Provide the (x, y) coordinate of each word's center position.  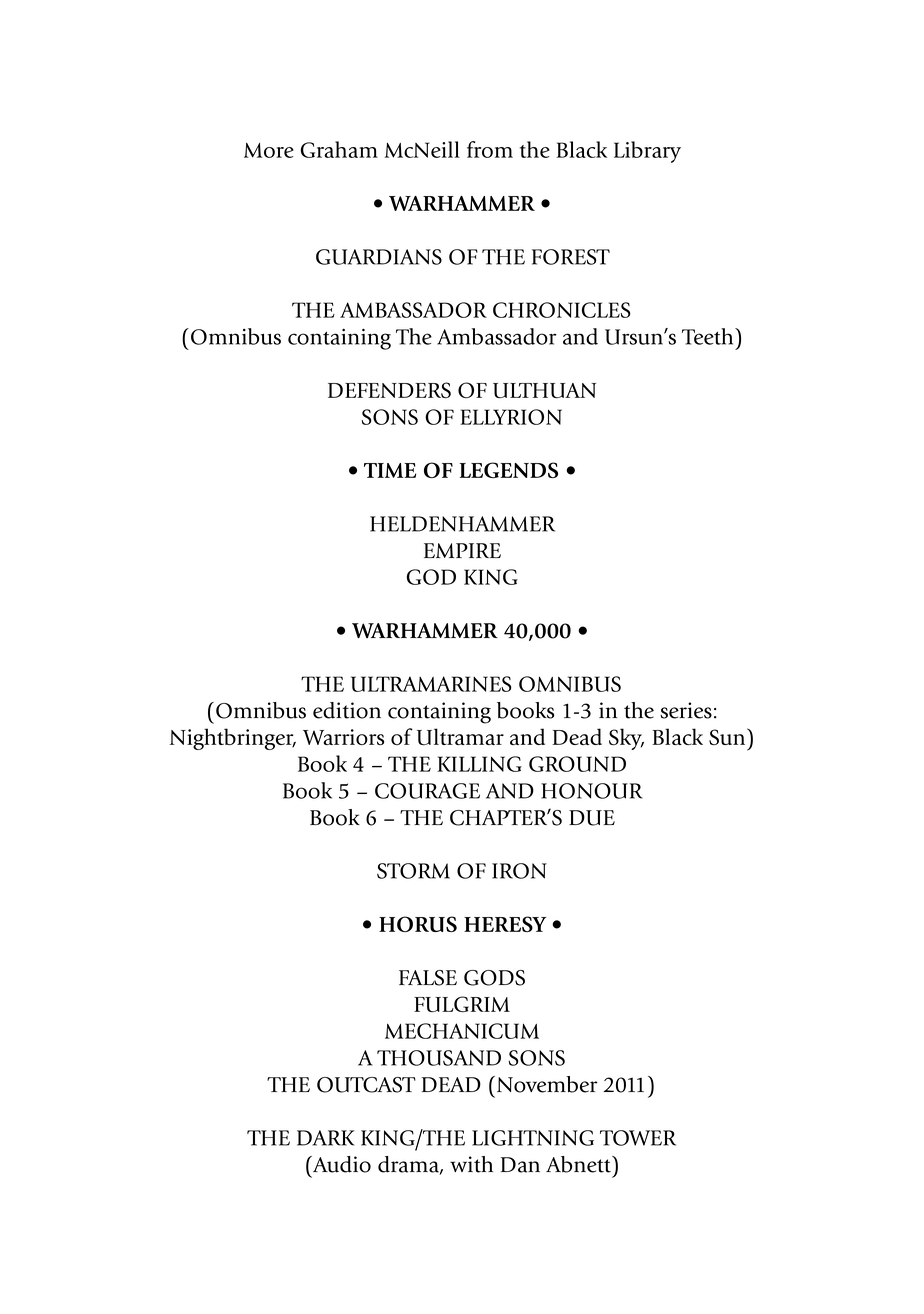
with (471, 1164)
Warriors (343, 737)
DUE (592, 818)
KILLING (480, 764)
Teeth (709, 336)
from (490, 149)
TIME (390, 470)
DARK (325, 1138)
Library (647, 152)
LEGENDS (509, 470)
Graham (339, 149)
